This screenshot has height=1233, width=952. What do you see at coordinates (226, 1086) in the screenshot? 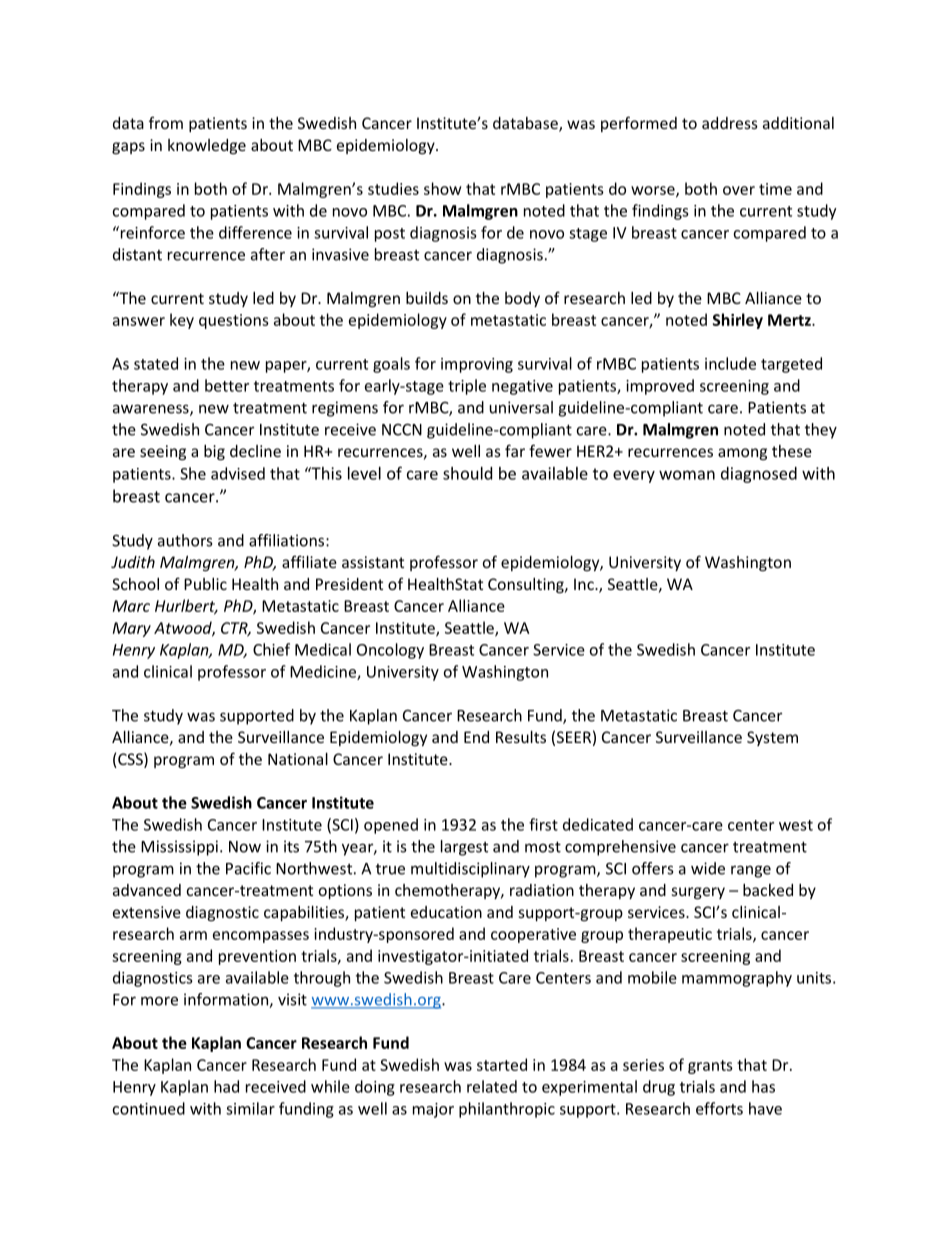
I see `had` at bounding box center [226, 1086].
